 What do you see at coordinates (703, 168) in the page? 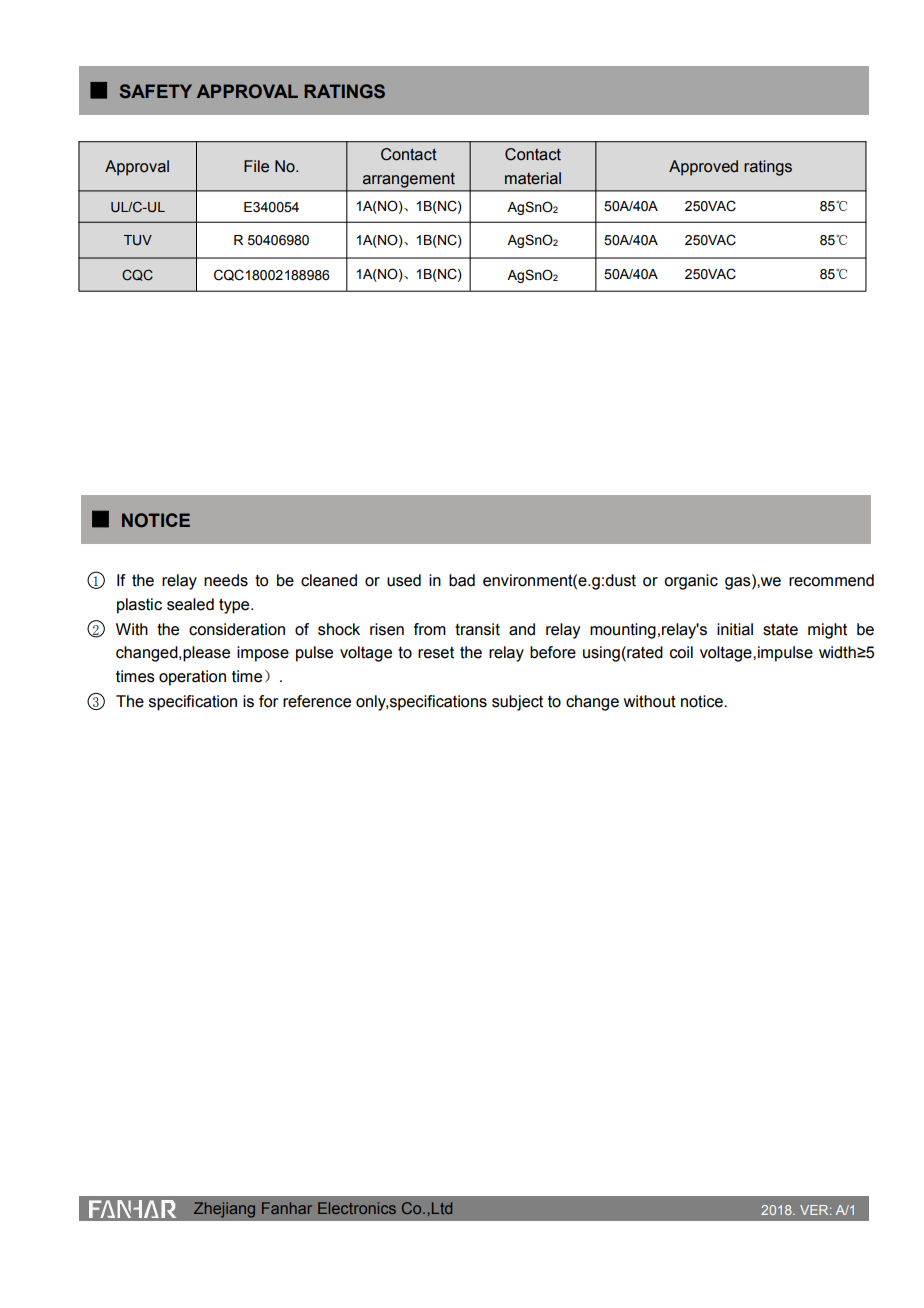
I see `Approved` at bounding box center [703, 168].
